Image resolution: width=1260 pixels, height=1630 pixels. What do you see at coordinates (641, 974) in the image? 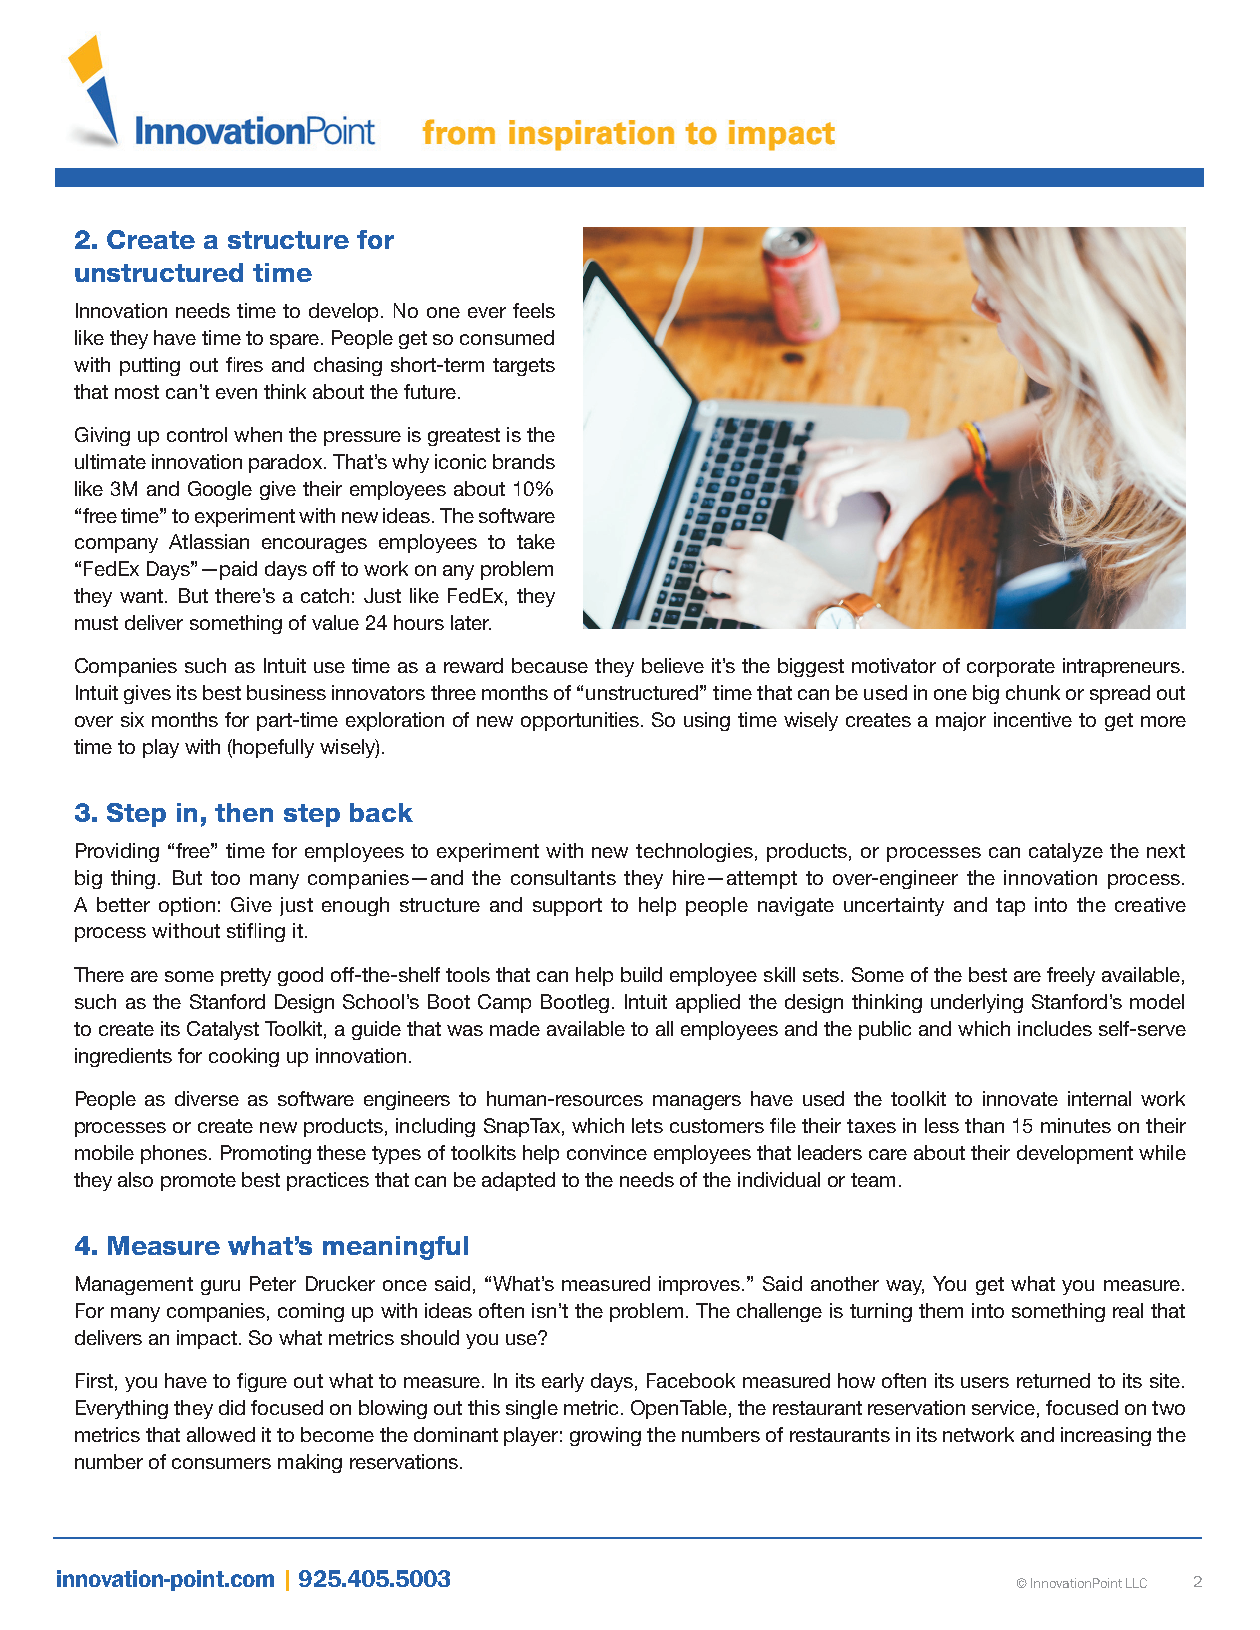
I see `build` at bounding box center [641, 974].
